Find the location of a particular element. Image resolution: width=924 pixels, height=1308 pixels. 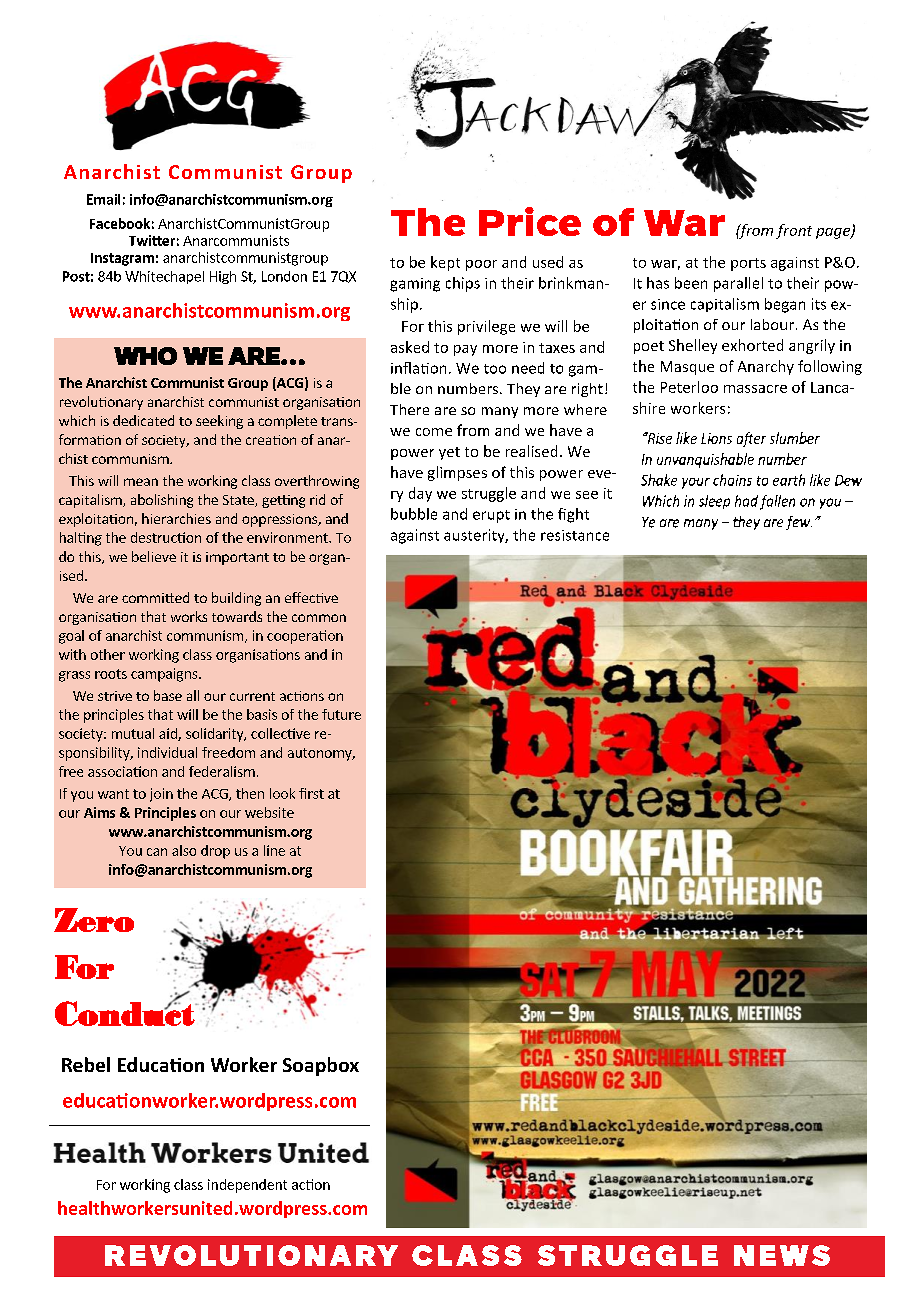

first is located at coordinates (311, 793).
